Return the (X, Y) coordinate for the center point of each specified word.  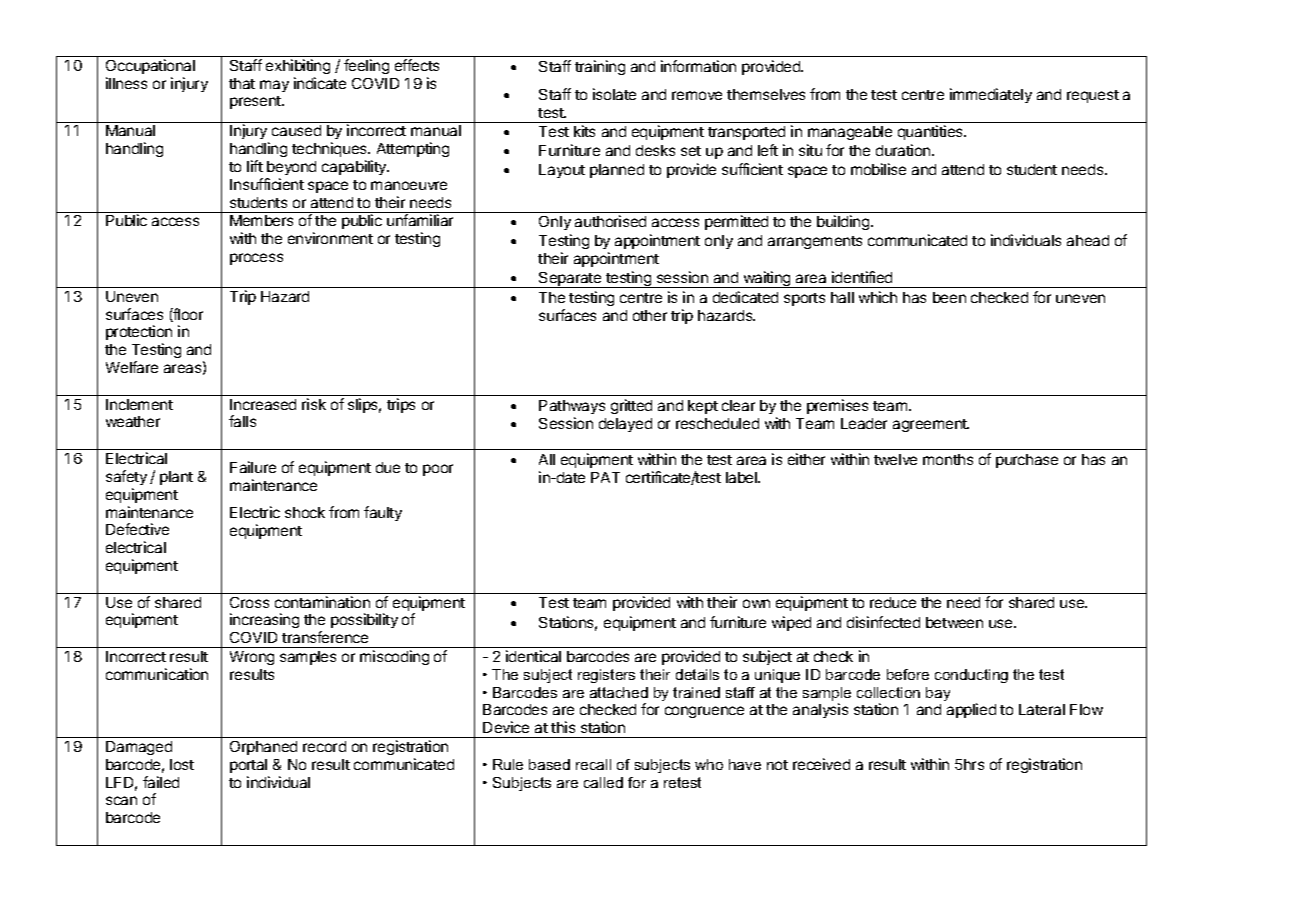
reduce (893, 602)
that (242, 83)
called (603, 782)
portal (248, 766)
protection (139, 334)
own (756, 603)
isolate (614, 94)
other (650, 315)
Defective (137, 529)
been (949, 297)
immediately (991, 95)
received (821, 764)
